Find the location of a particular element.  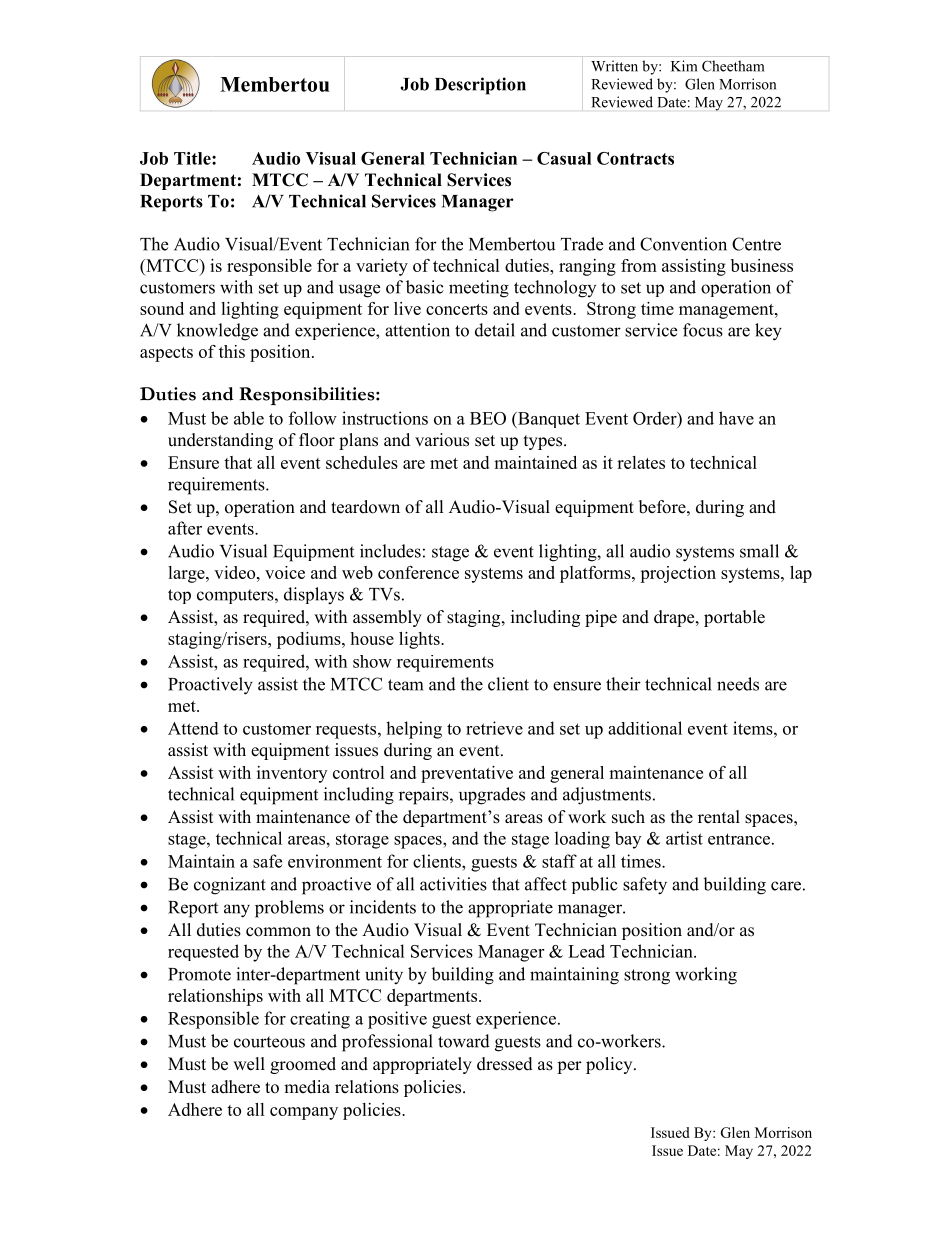

projection is located at coordinates (678, 574).
